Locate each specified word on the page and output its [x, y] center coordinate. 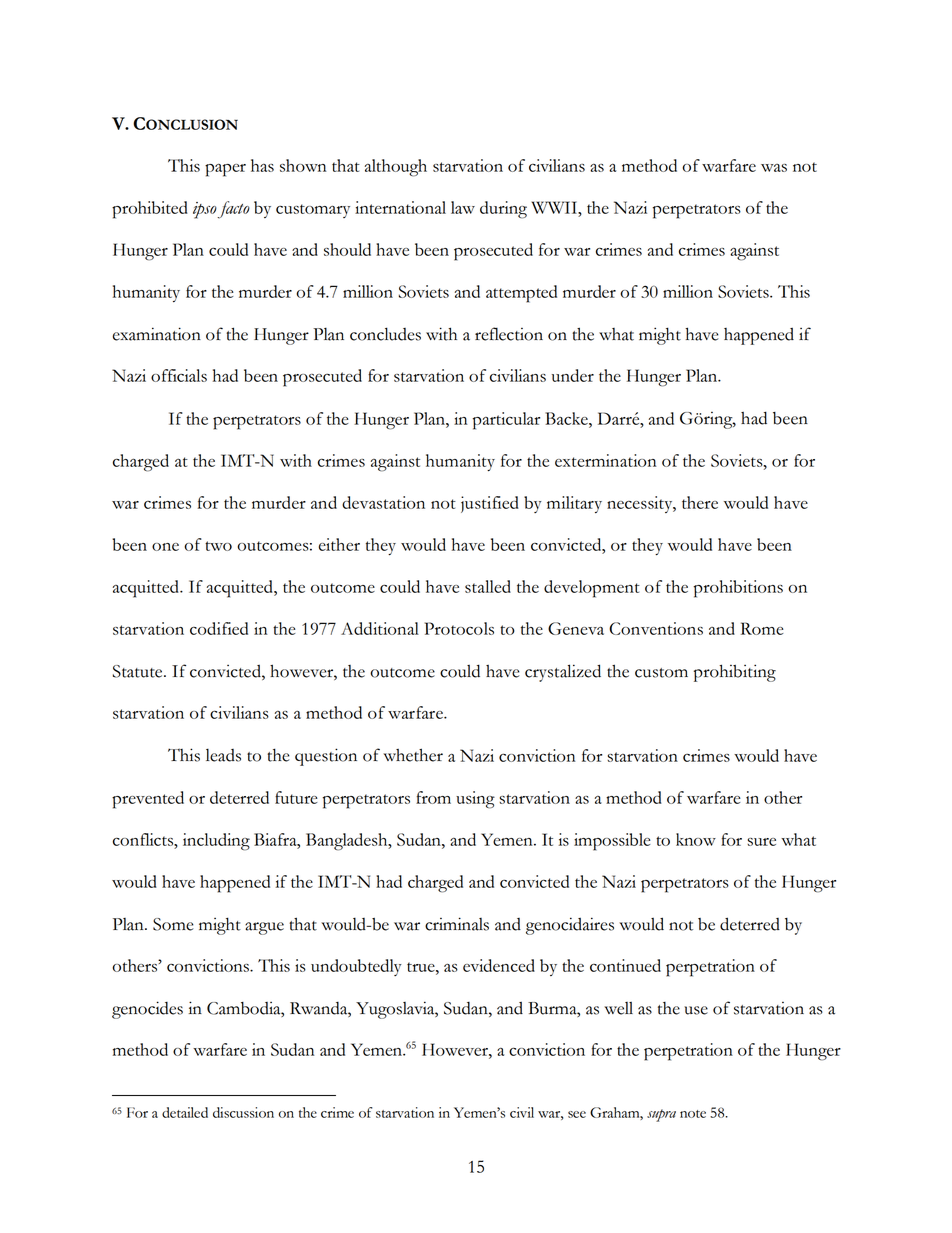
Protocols [459, 628]
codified [219, 628]
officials [179, 375]
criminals [457, 924]
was [774, 168]
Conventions [656, 628]
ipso [205, 210]
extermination [606, 460]
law [463, 207]
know [696, 839]
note [693, 1114]
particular [506, 421]
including [216, 842]
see [577, 1114]
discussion [243, 1112]
